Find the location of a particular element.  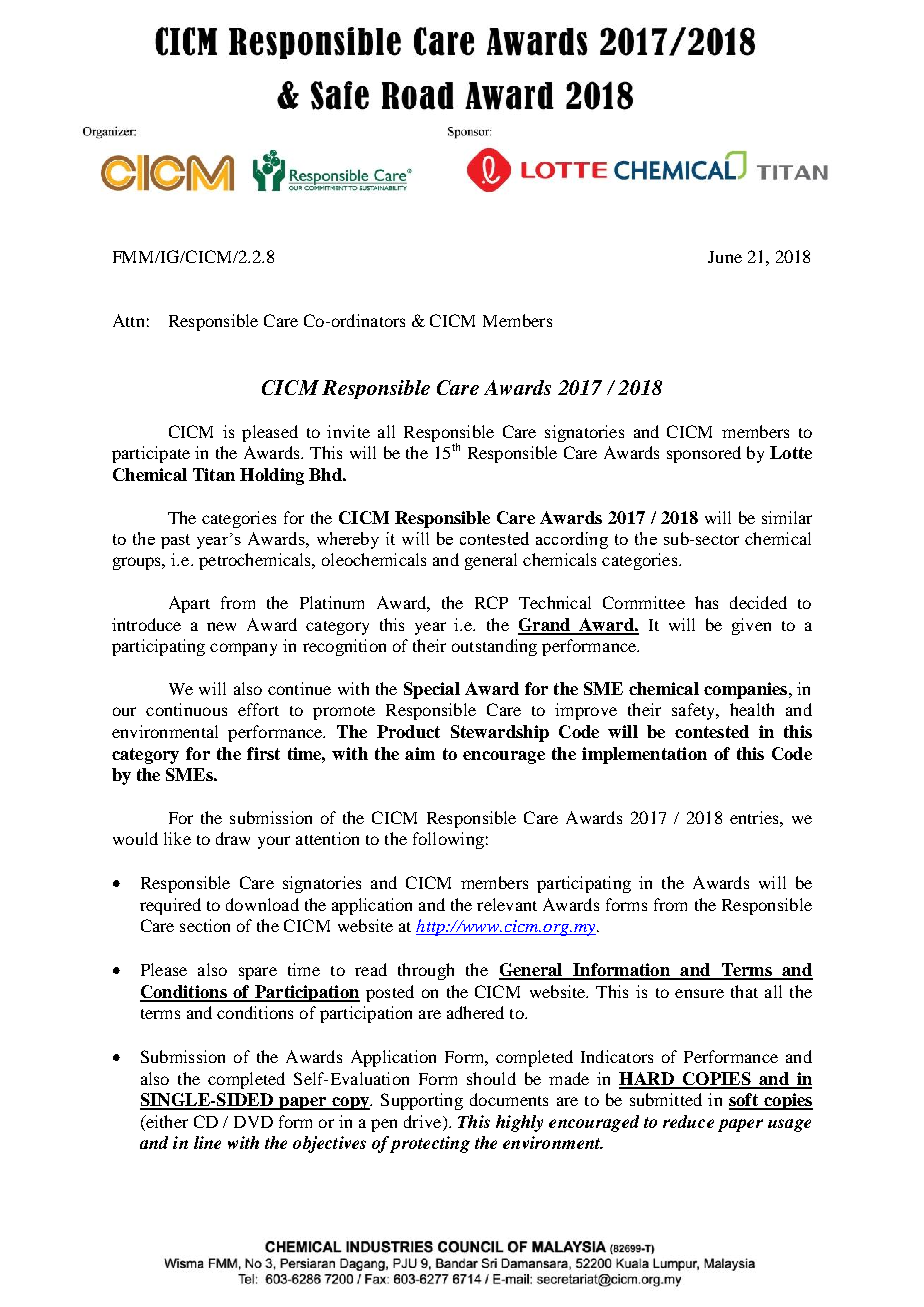

Attn is located at coordinates (128, 320).
